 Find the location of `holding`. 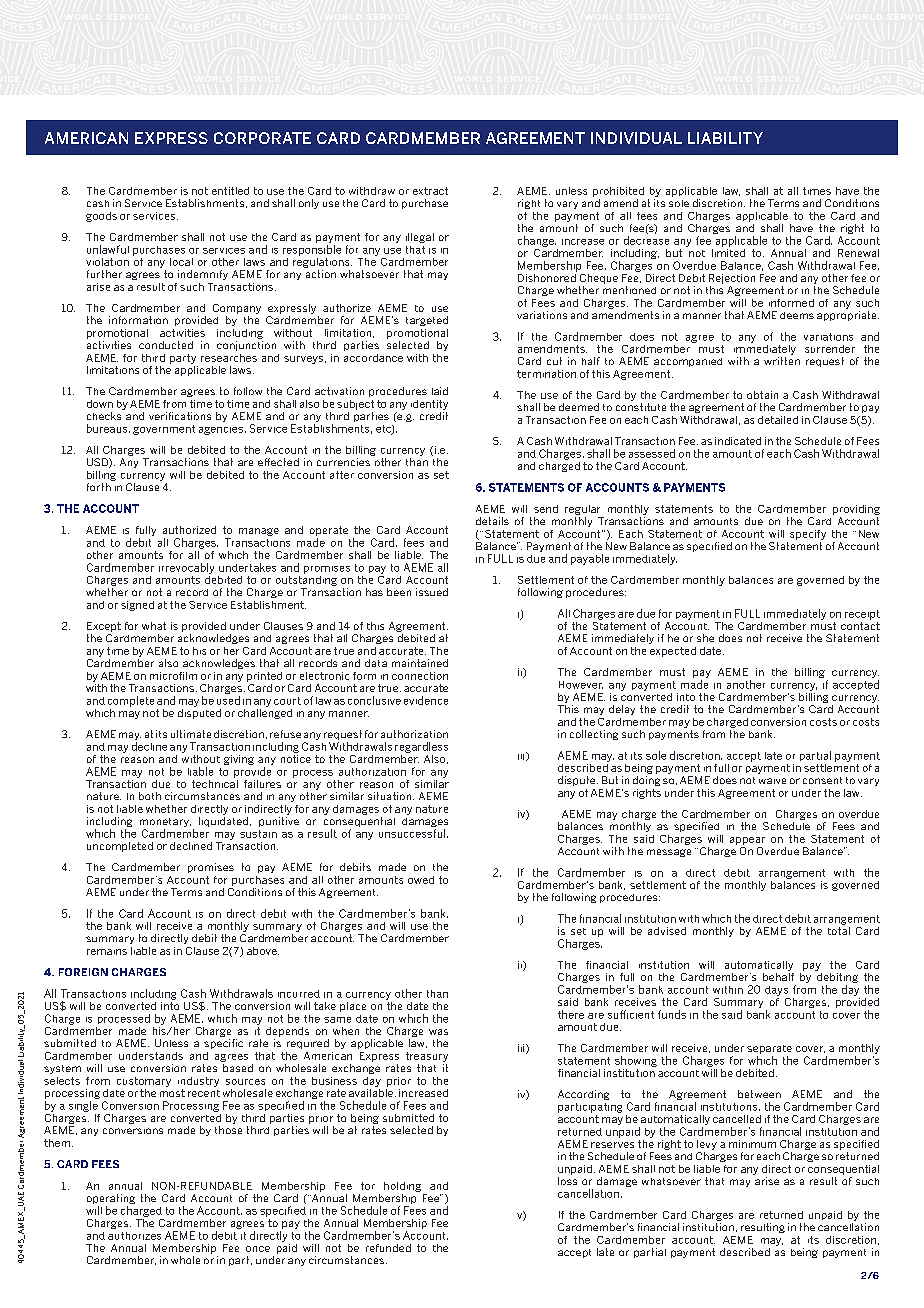

holding is located at coordinates (402, 1187).
